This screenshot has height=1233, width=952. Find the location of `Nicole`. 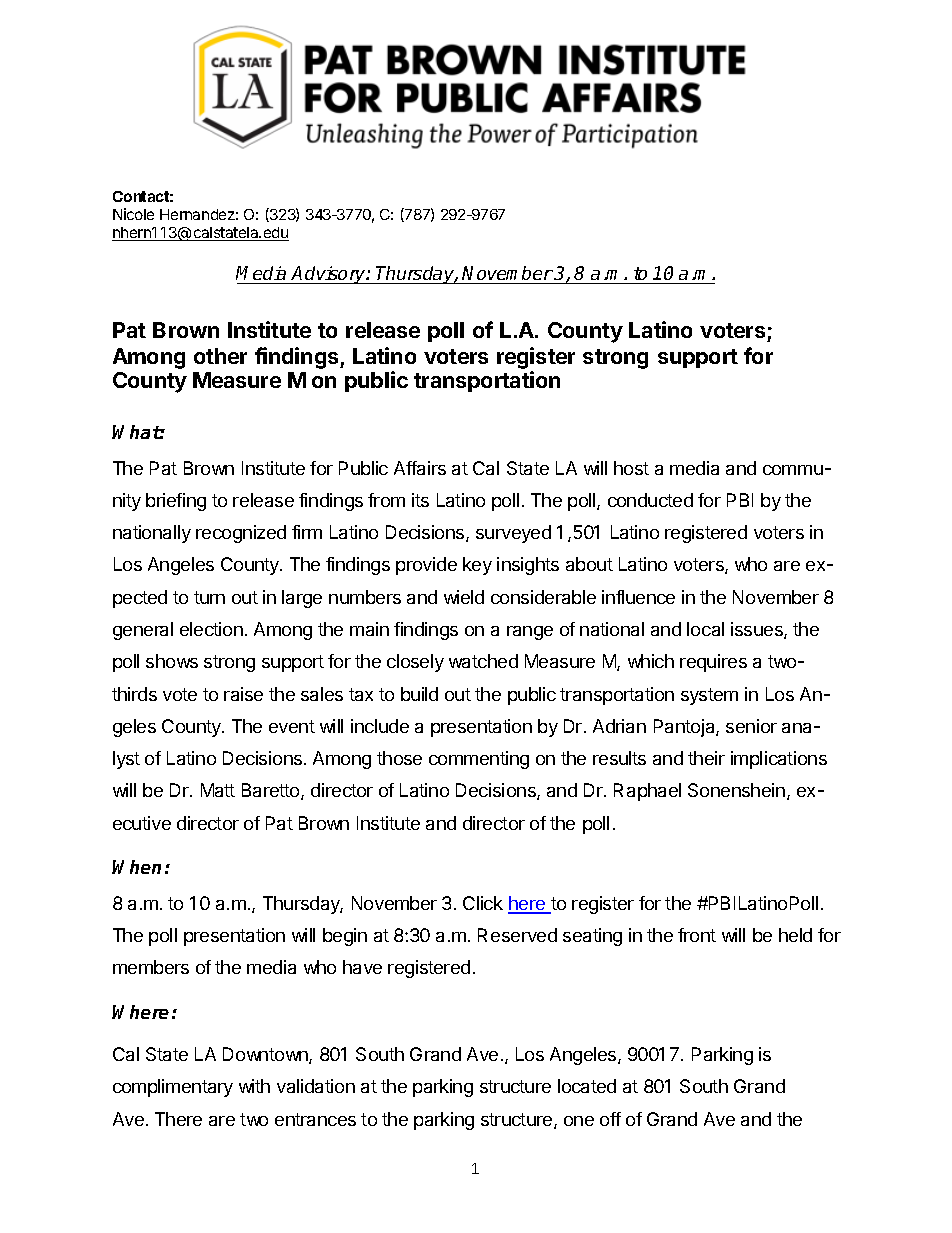

Nicole is located at coordinates (133, 214).
